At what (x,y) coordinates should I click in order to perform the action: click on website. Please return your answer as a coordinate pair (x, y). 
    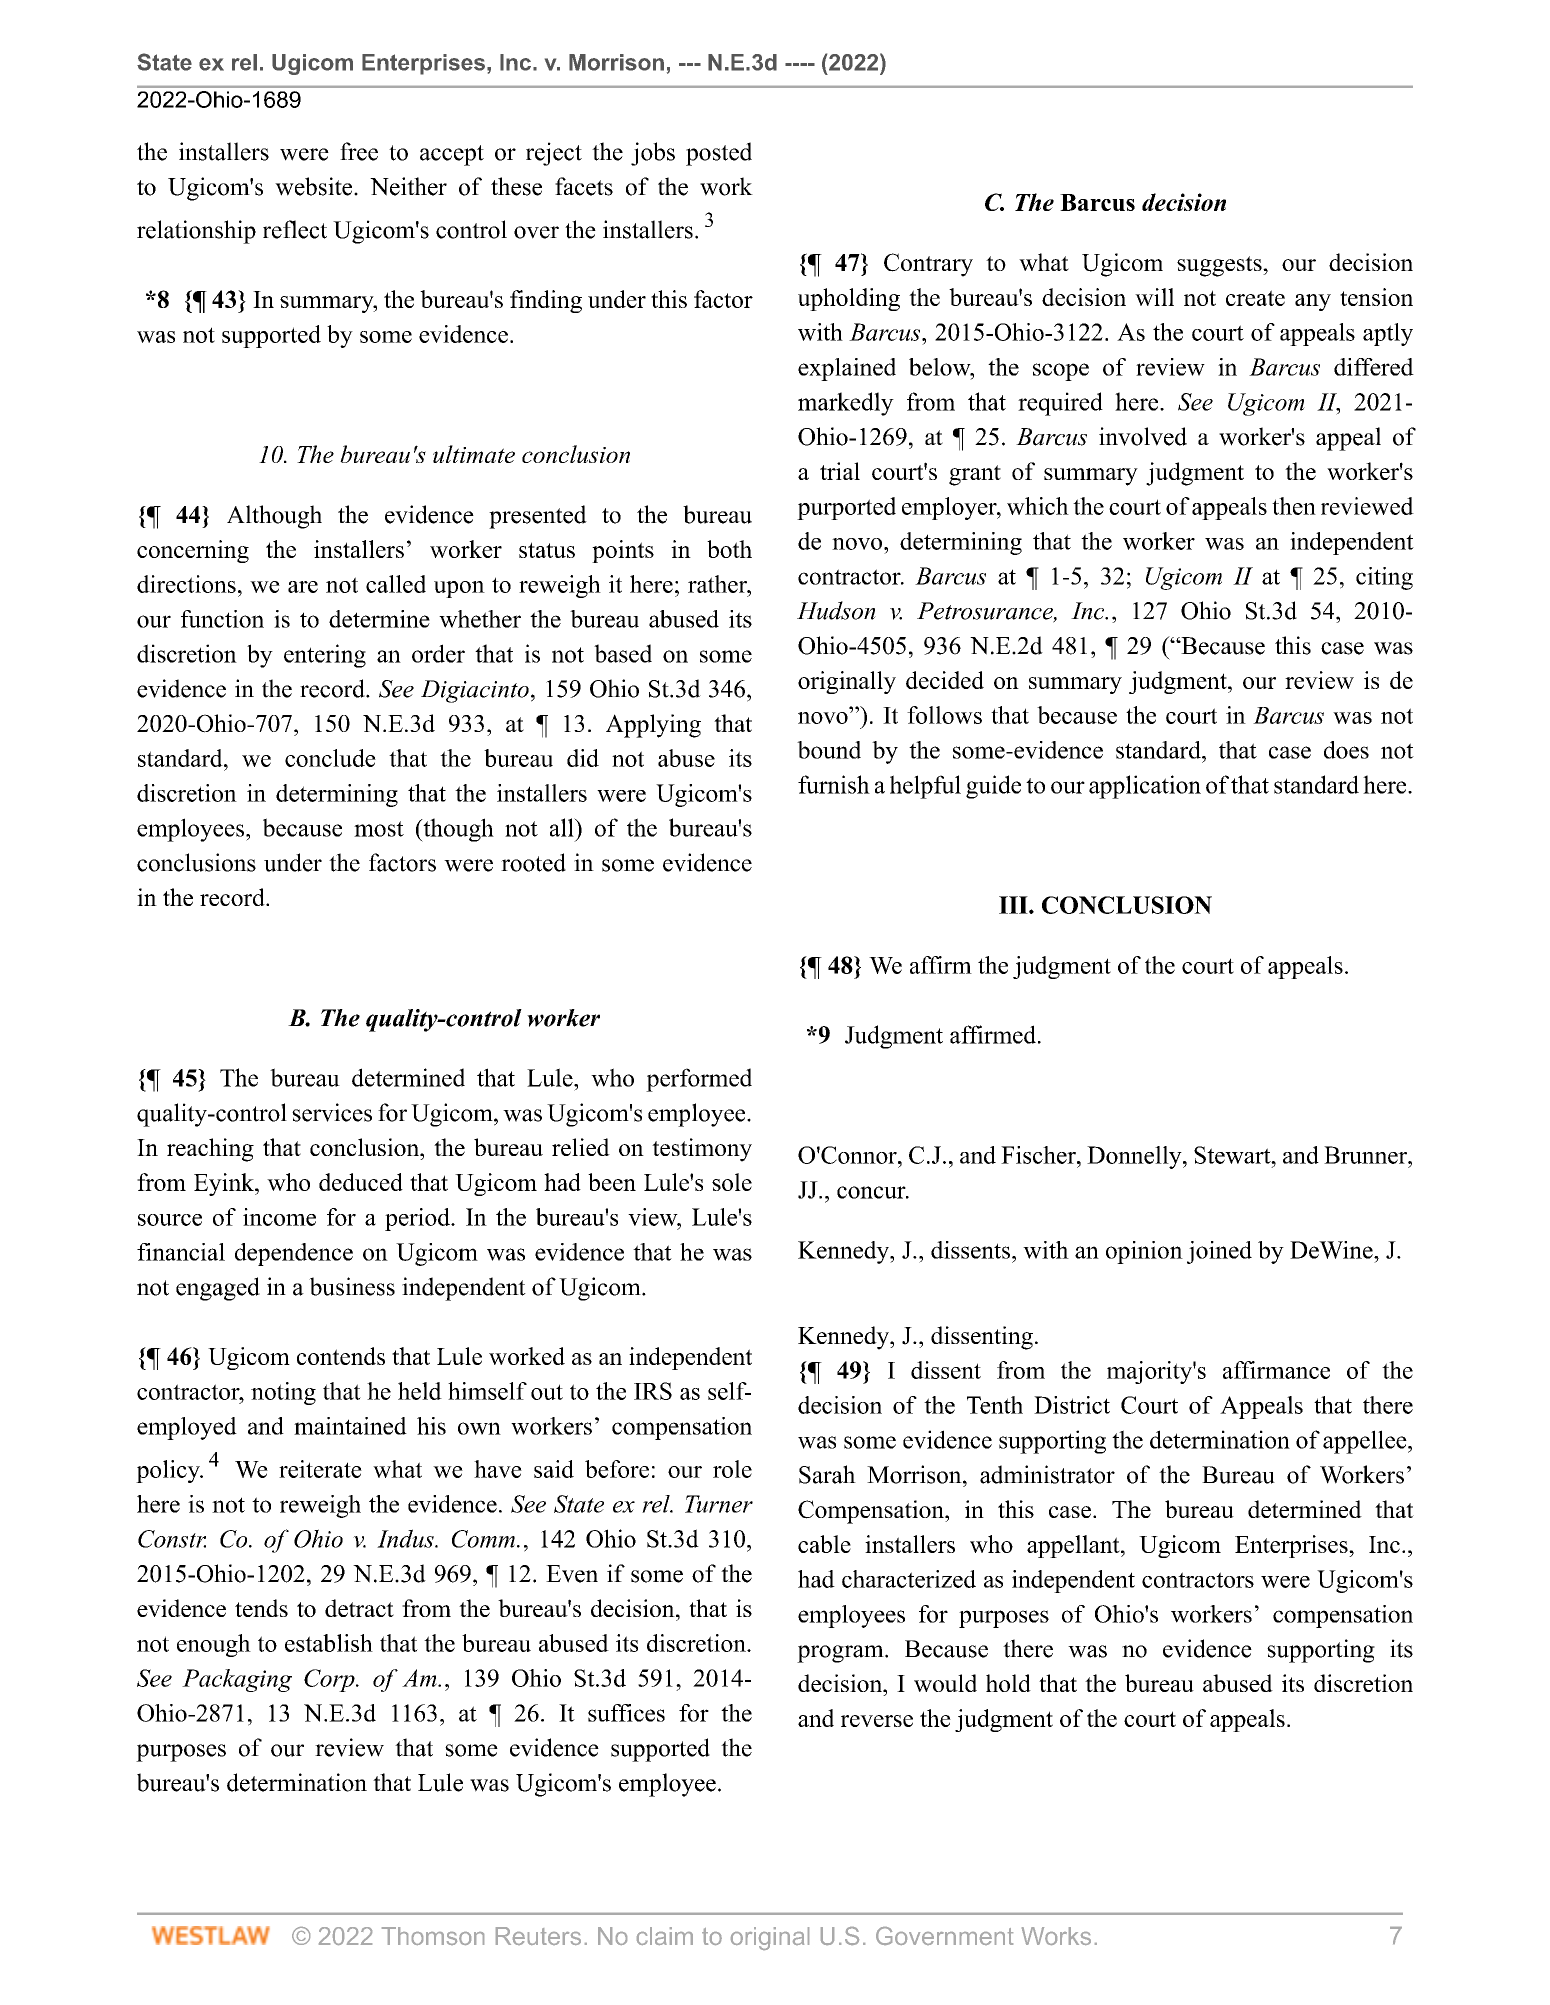
    Looking at the image, I should click on (315, 186).
